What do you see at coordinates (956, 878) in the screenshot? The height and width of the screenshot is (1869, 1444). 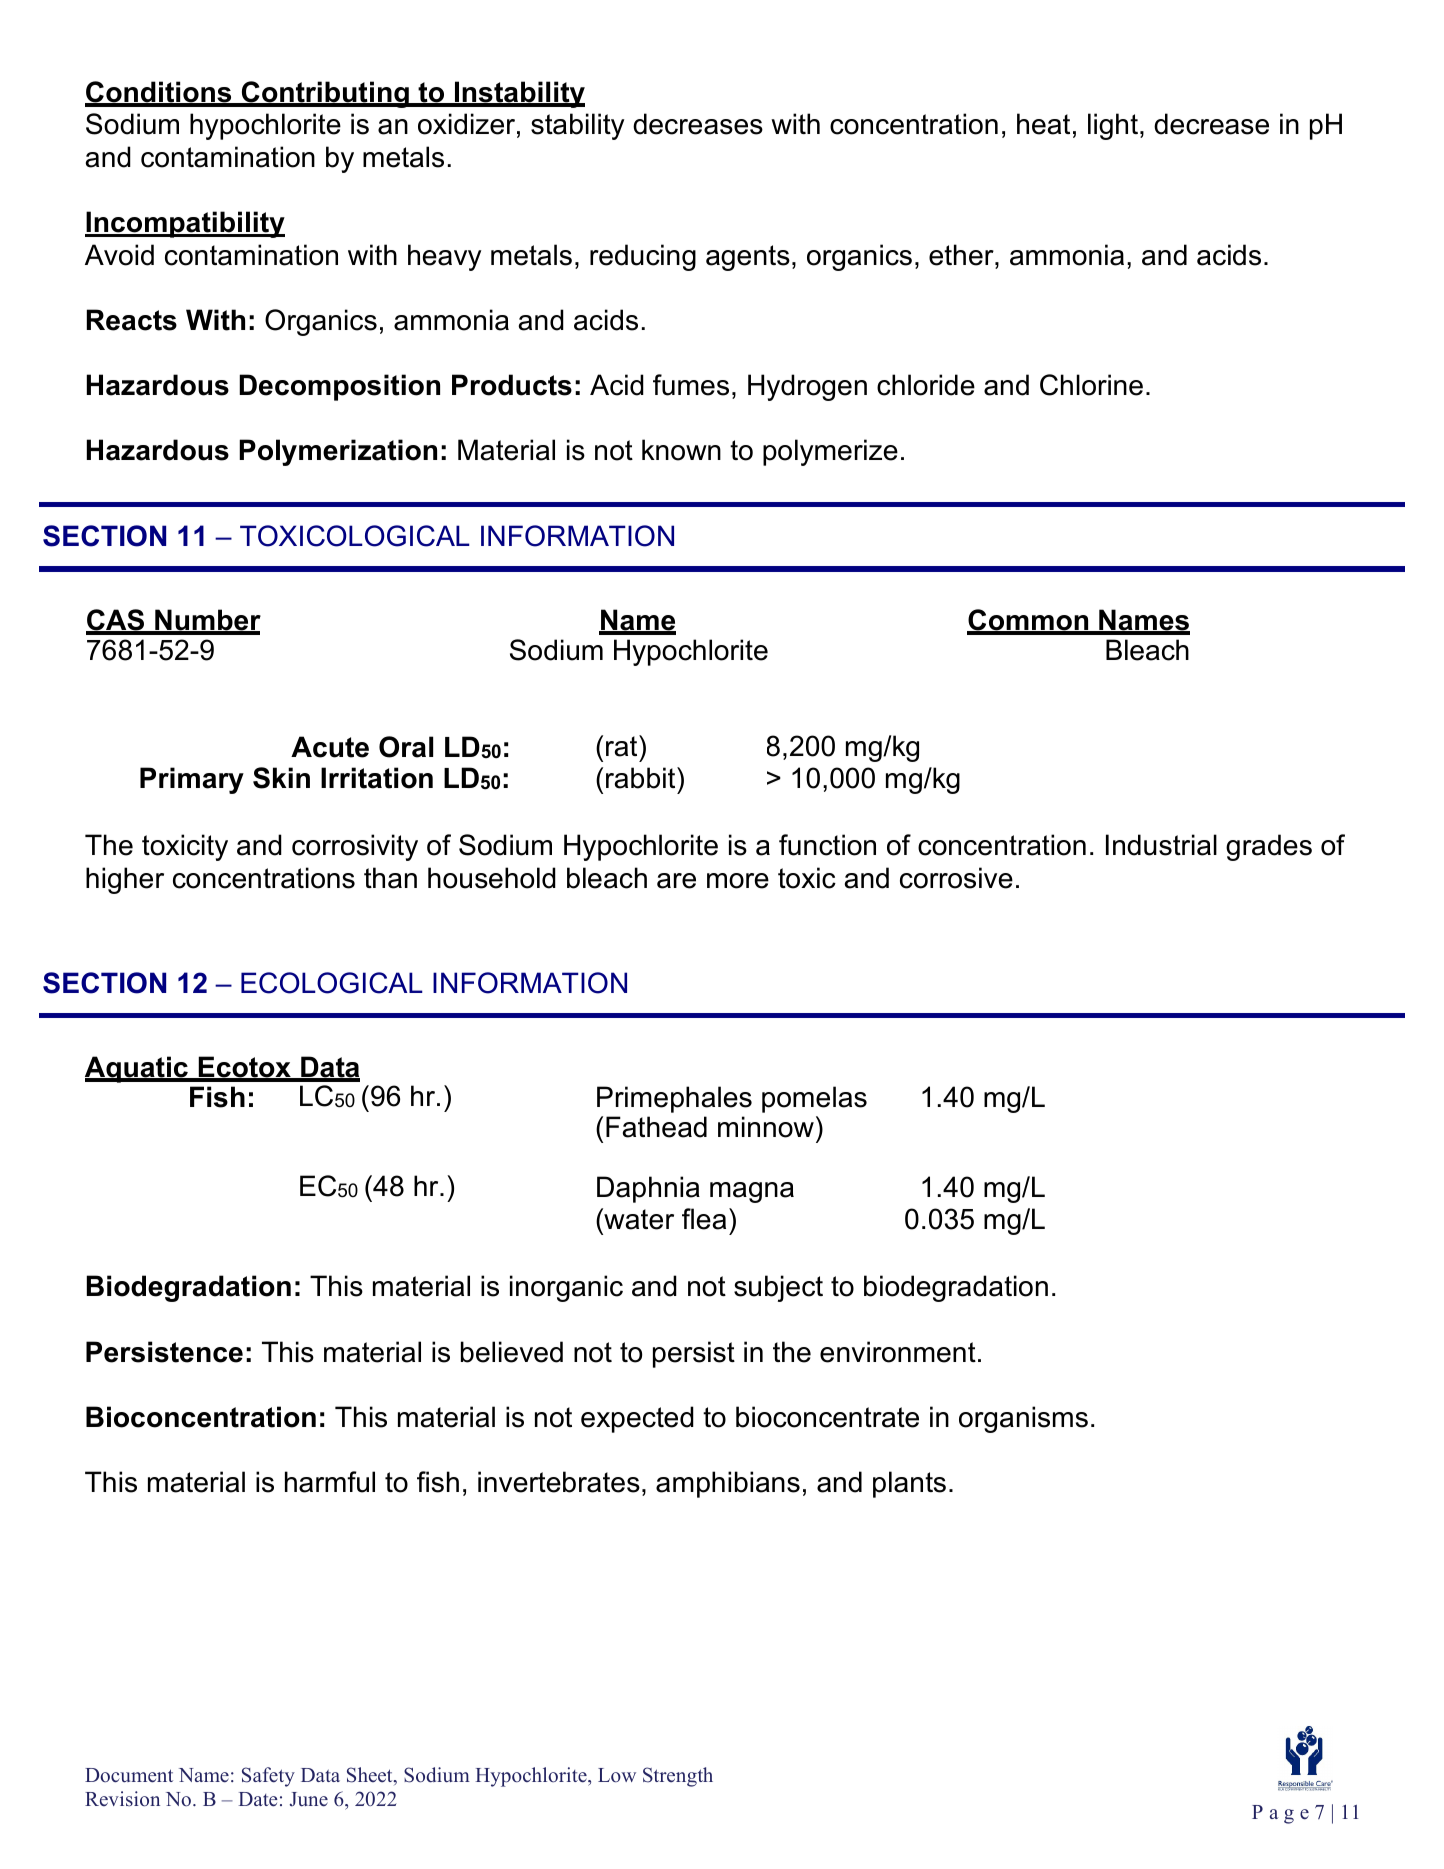 I see `corrosive` at bounding box center [956, 878].
